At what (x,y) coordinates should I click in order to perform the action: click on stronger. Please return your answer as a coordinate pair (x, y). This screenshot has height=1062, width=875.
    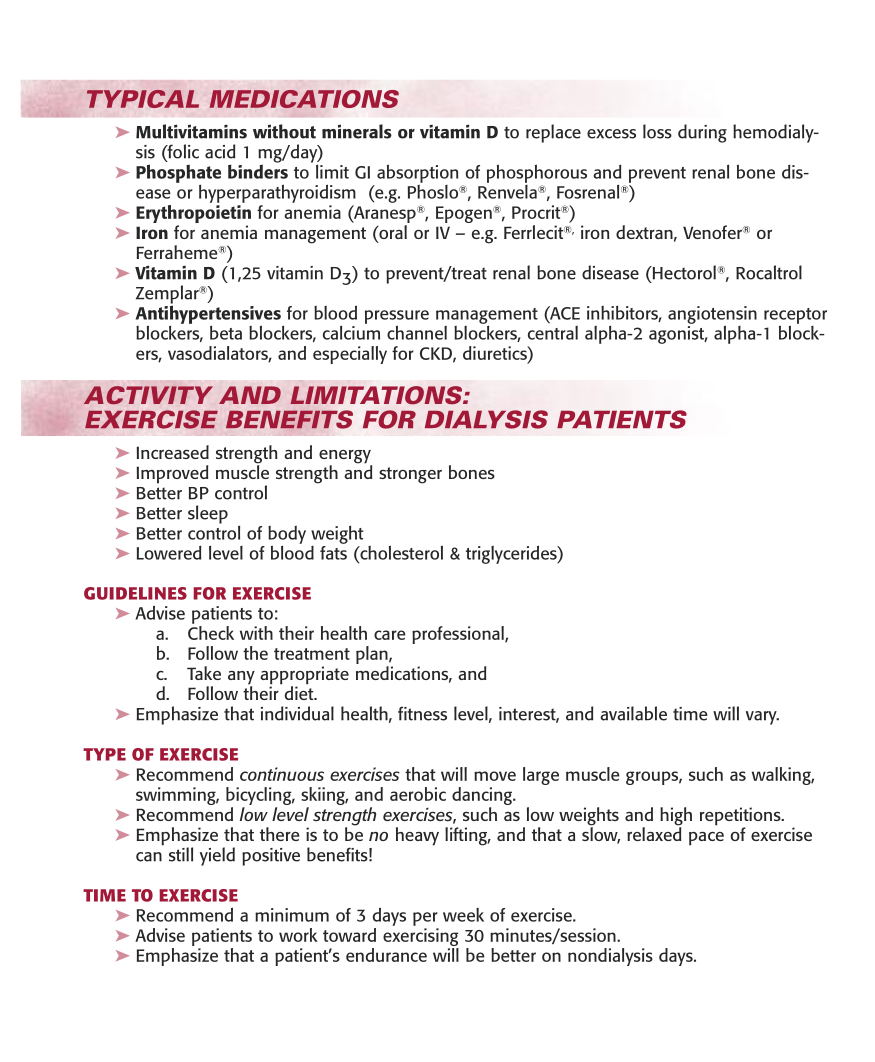
    Looking at the image, I should click on (410, 475).
